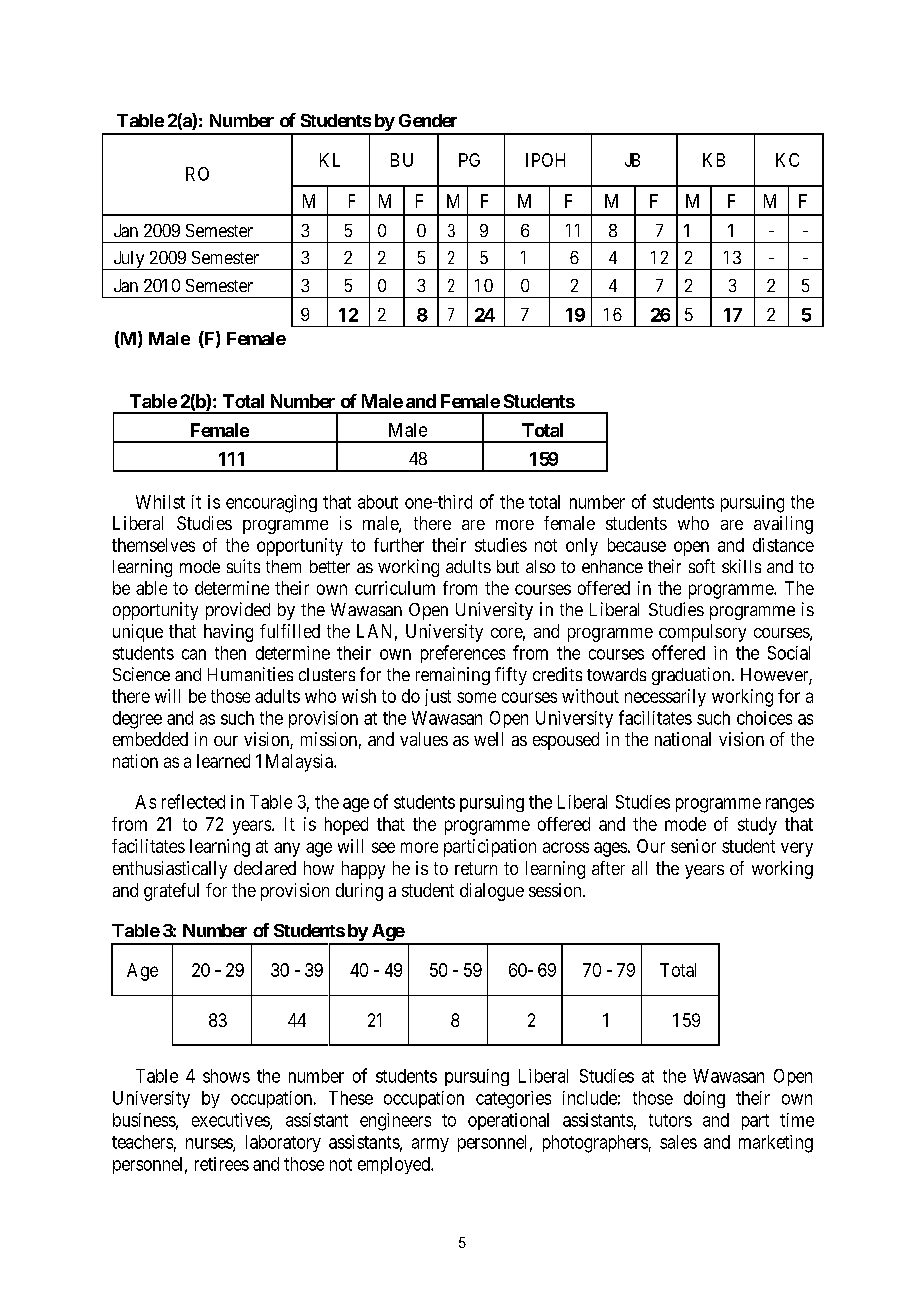 This screenshot has width=924, height=1308. Describe the element at coordinates (783, 525) in the screenshot. I see `availing` at that location.
